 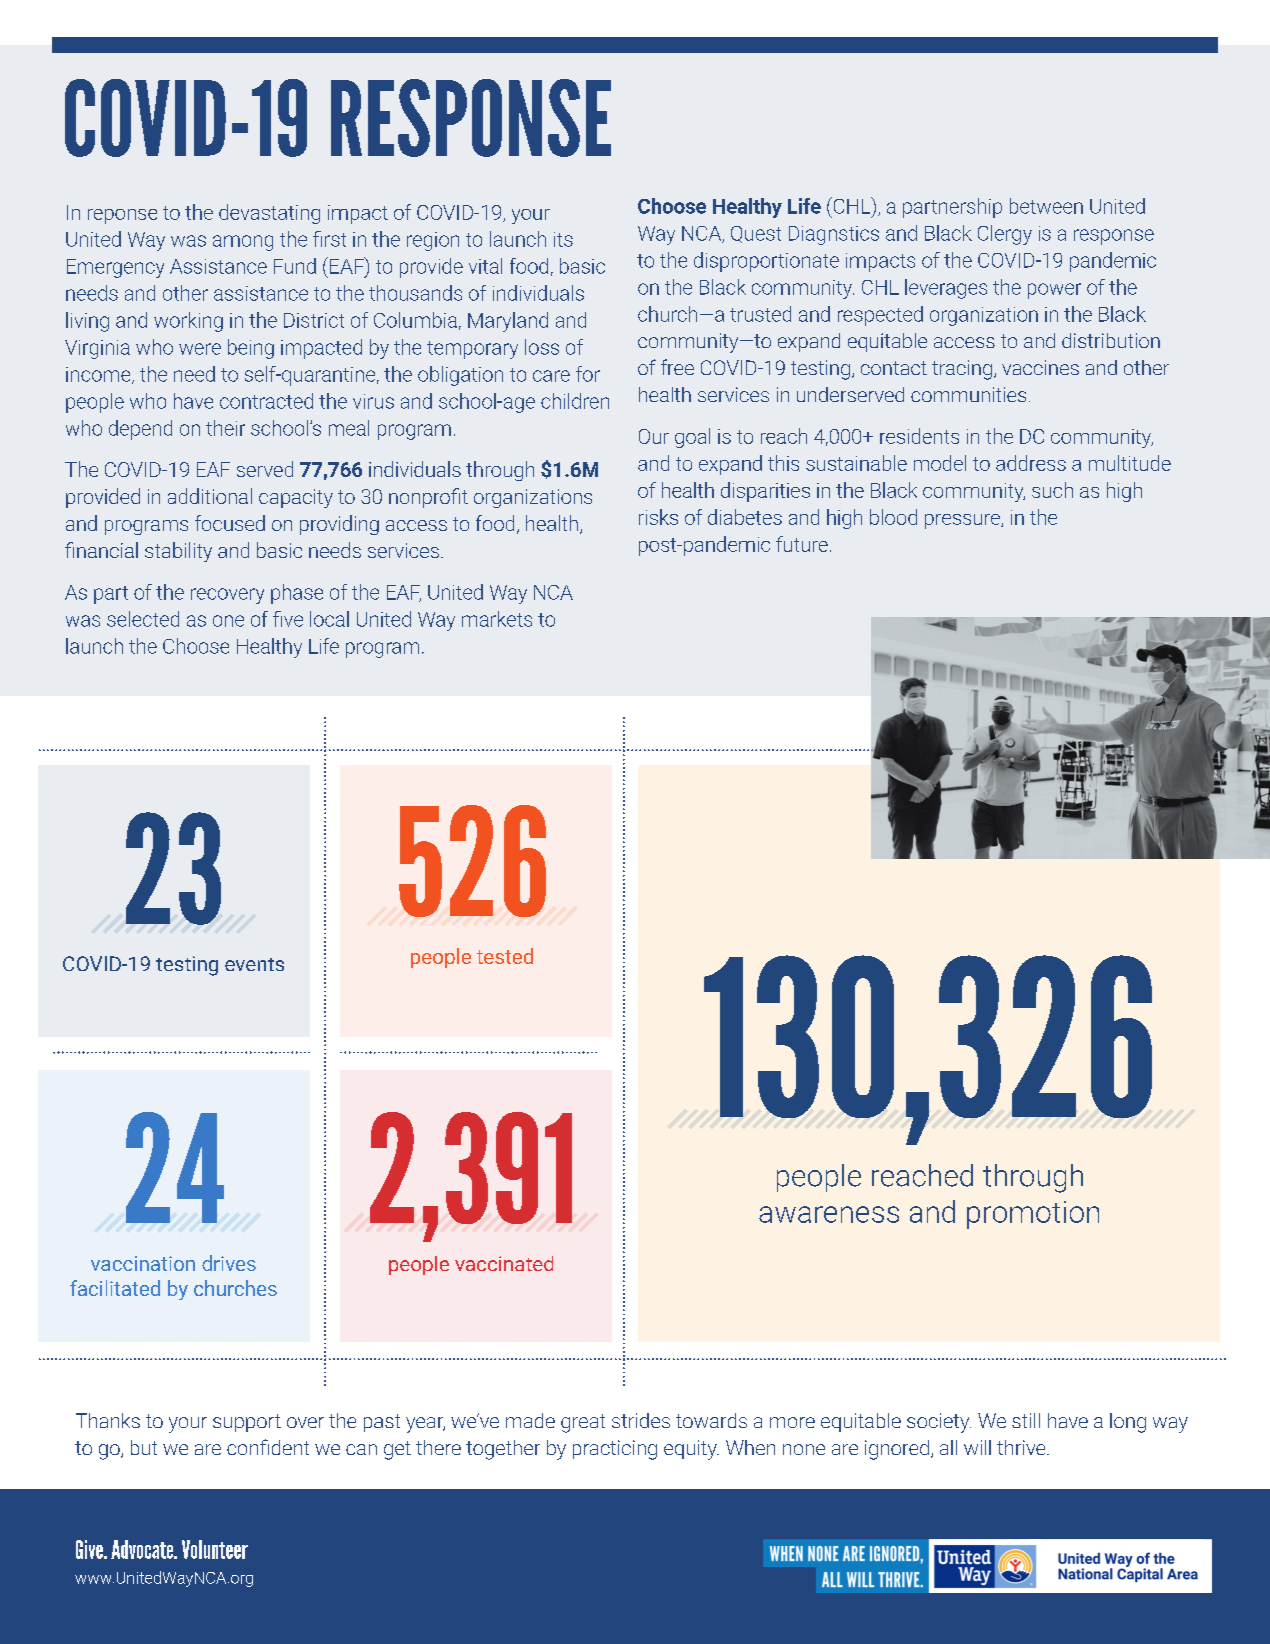 What do you see at coordinates (563, 239) in the document?
I see `its` at bounding box center [563, 239].
